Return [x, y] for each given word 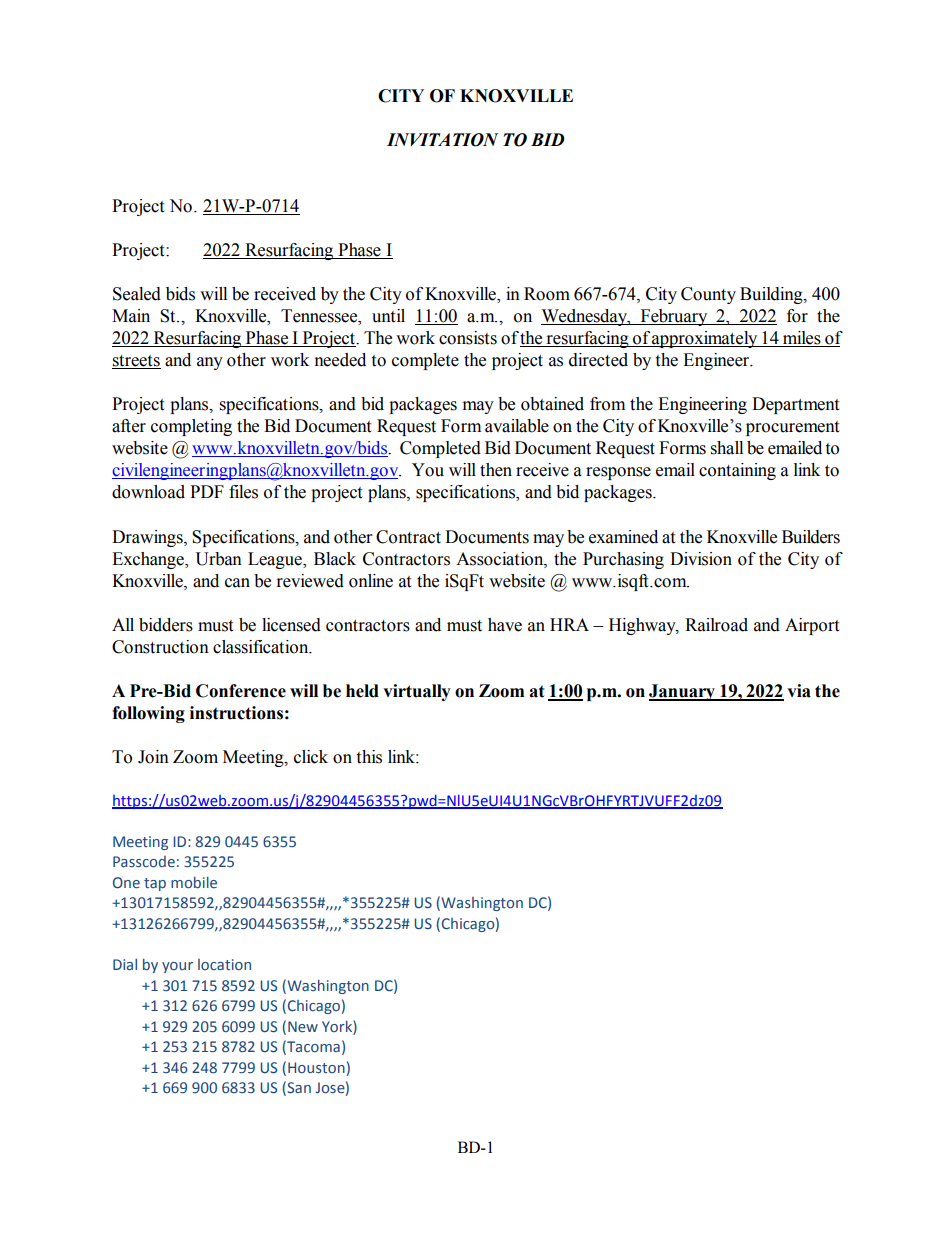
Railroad [716, 625]
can [237, 583]
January [683, 692]
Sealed [137, 294]
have [505, 625]
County [708, 295]
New [303, 1026]
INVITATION [442, 140]
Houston [316, 1068]
